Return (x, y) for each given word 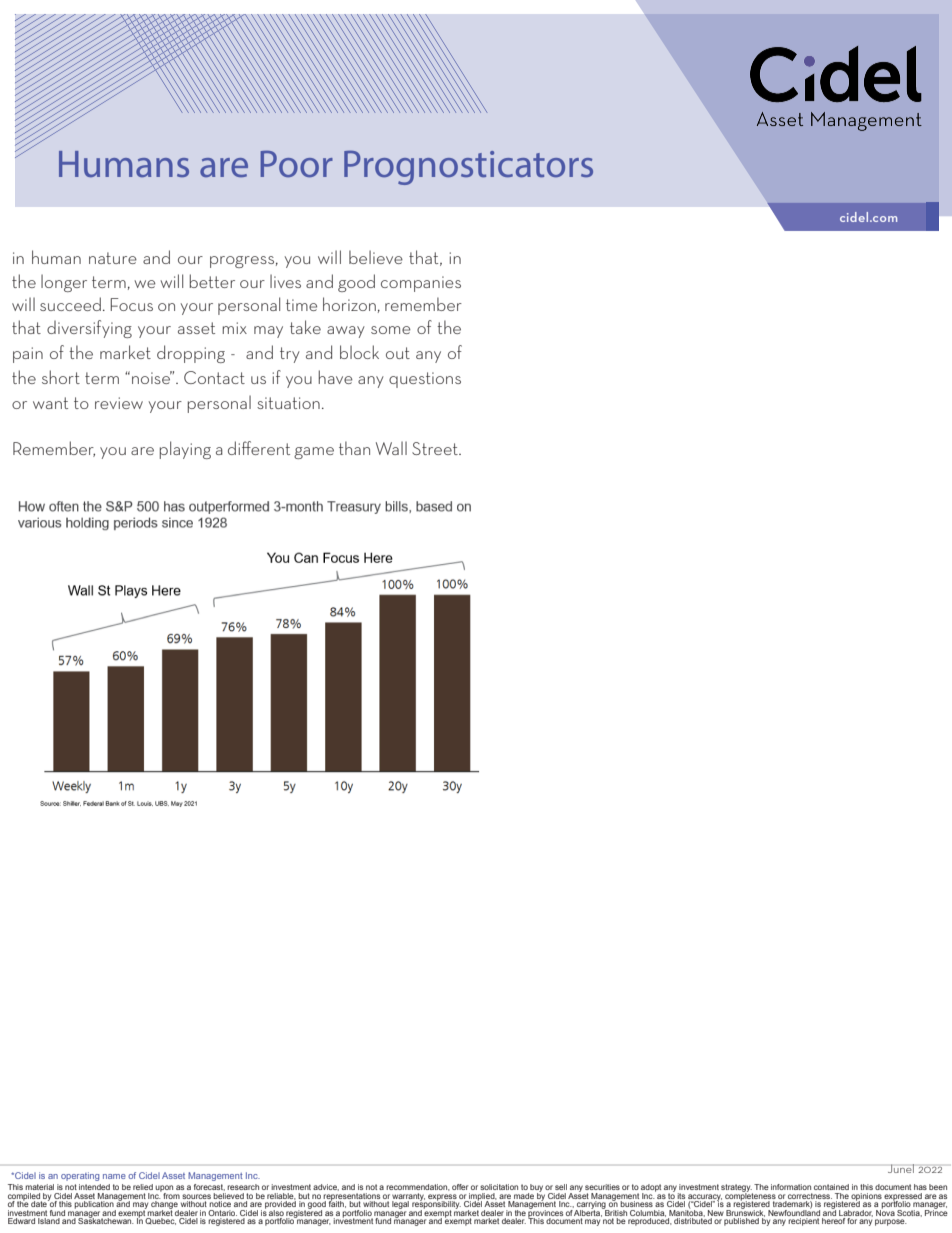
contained (831, 1187)
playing (185, 450)
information (791, 1187)
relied (143, 1187)
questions (425, 380)
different (259, 448)
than (354, 448)
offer (460, 1187)
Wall (391, 448)
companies (421, 284)
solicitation (499, 1187)
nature (113, 258)
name (114, 1176)
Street (436, 448)
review (119, 403)
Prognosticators (468, 167)
